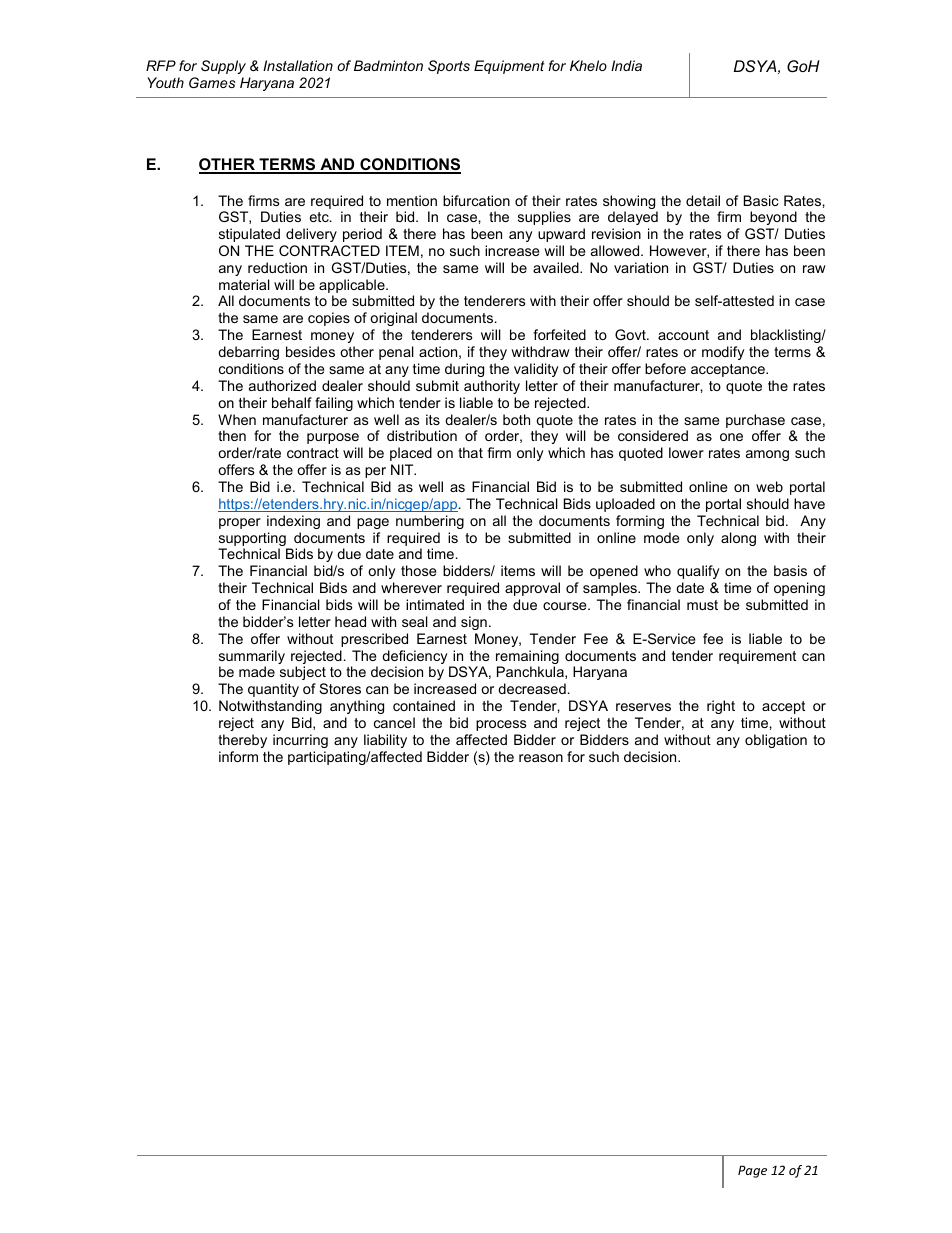 The height and width of the screenshot is (1233, 952). What do you see at coordinates (238, 756) in the screenshot?
I see `inform` at bounding box center [238, 756].
